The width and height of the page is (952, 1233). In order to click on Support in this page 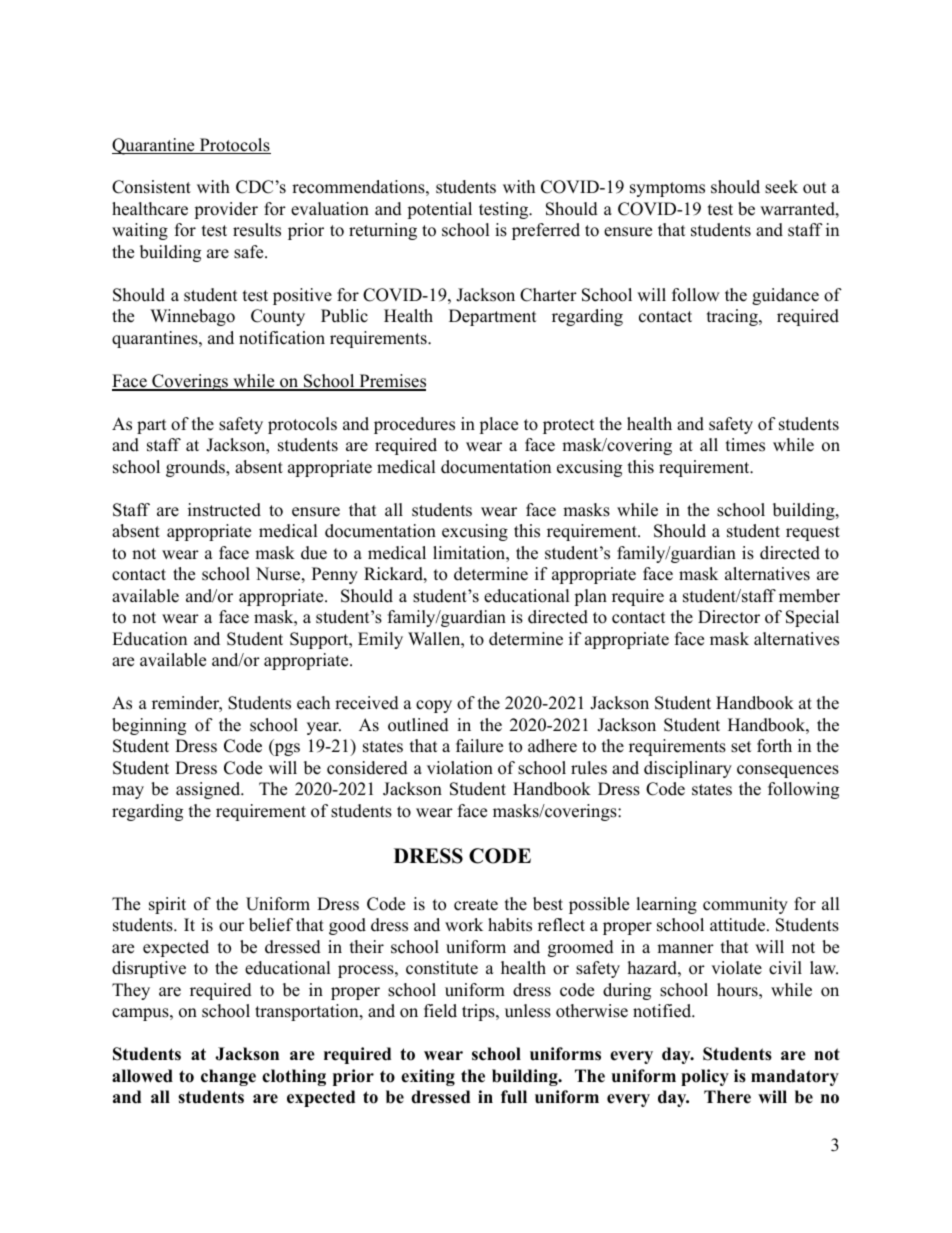, I will do `click(320, 640)`.
